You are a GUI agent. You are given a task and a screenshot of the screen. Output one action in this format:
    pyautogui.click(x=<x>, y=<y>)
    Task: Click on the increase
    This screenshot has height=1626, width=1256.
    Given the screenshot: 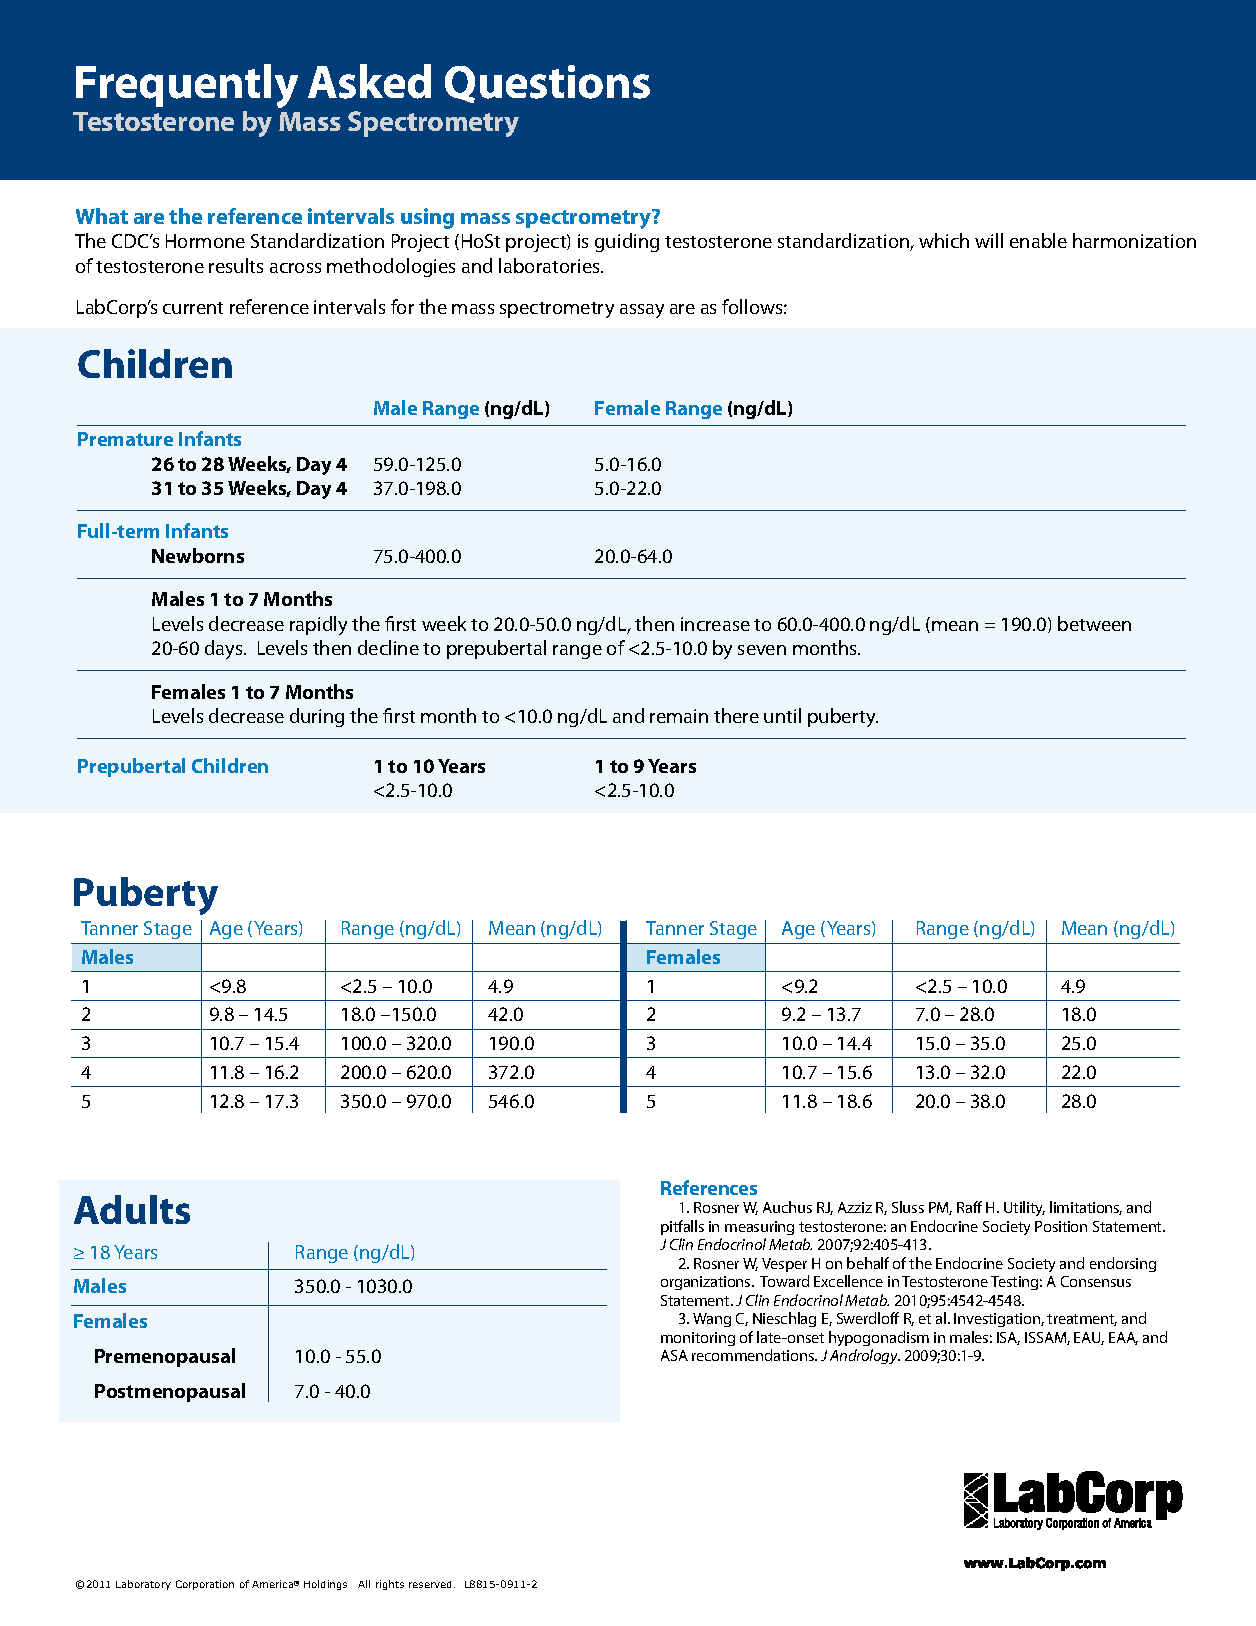 What is the action you would take?
    pyautogui.click(x=715, y=624)
